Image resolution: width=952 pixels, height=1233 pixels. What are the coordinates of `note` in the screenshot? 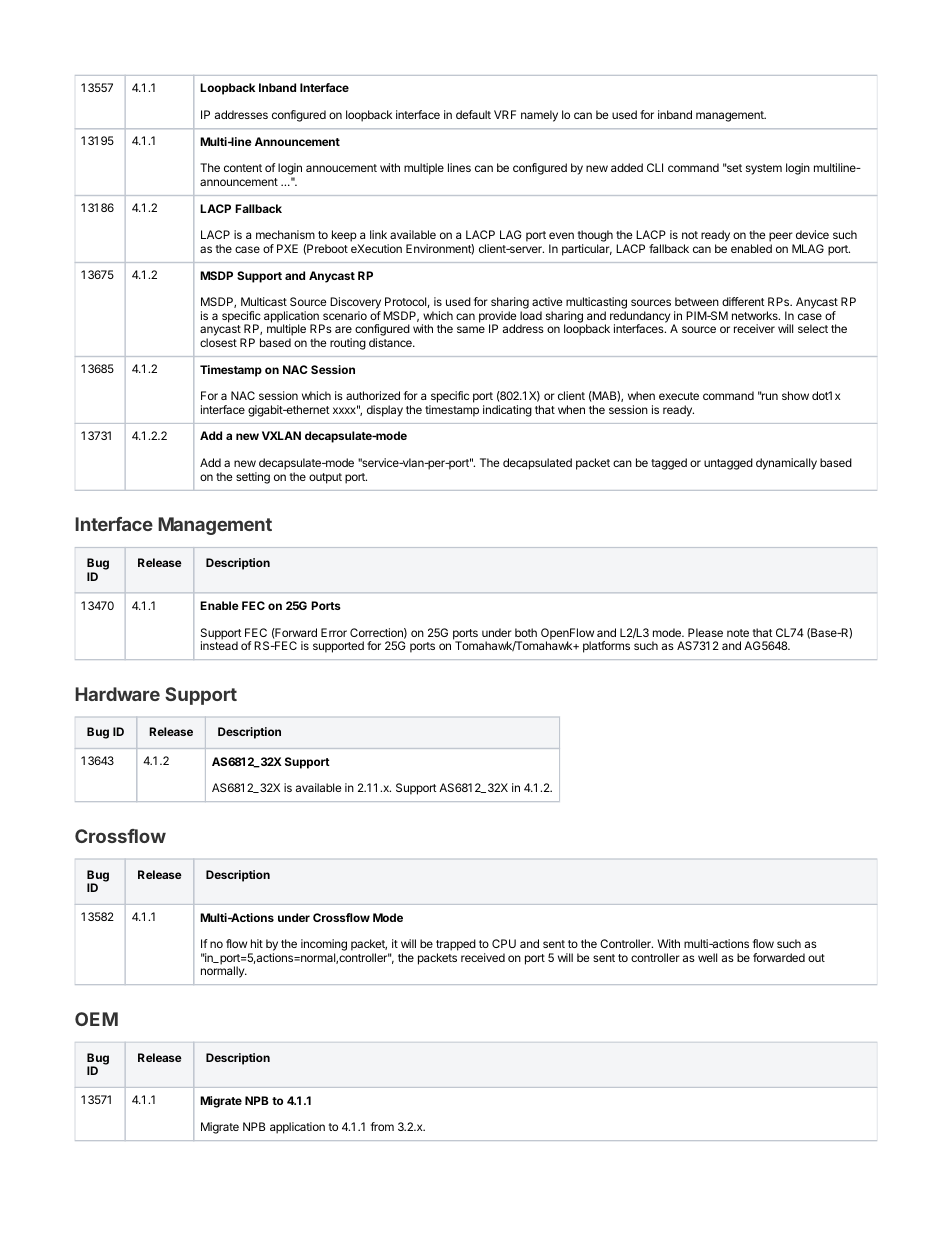 It's located at (738, 633).
